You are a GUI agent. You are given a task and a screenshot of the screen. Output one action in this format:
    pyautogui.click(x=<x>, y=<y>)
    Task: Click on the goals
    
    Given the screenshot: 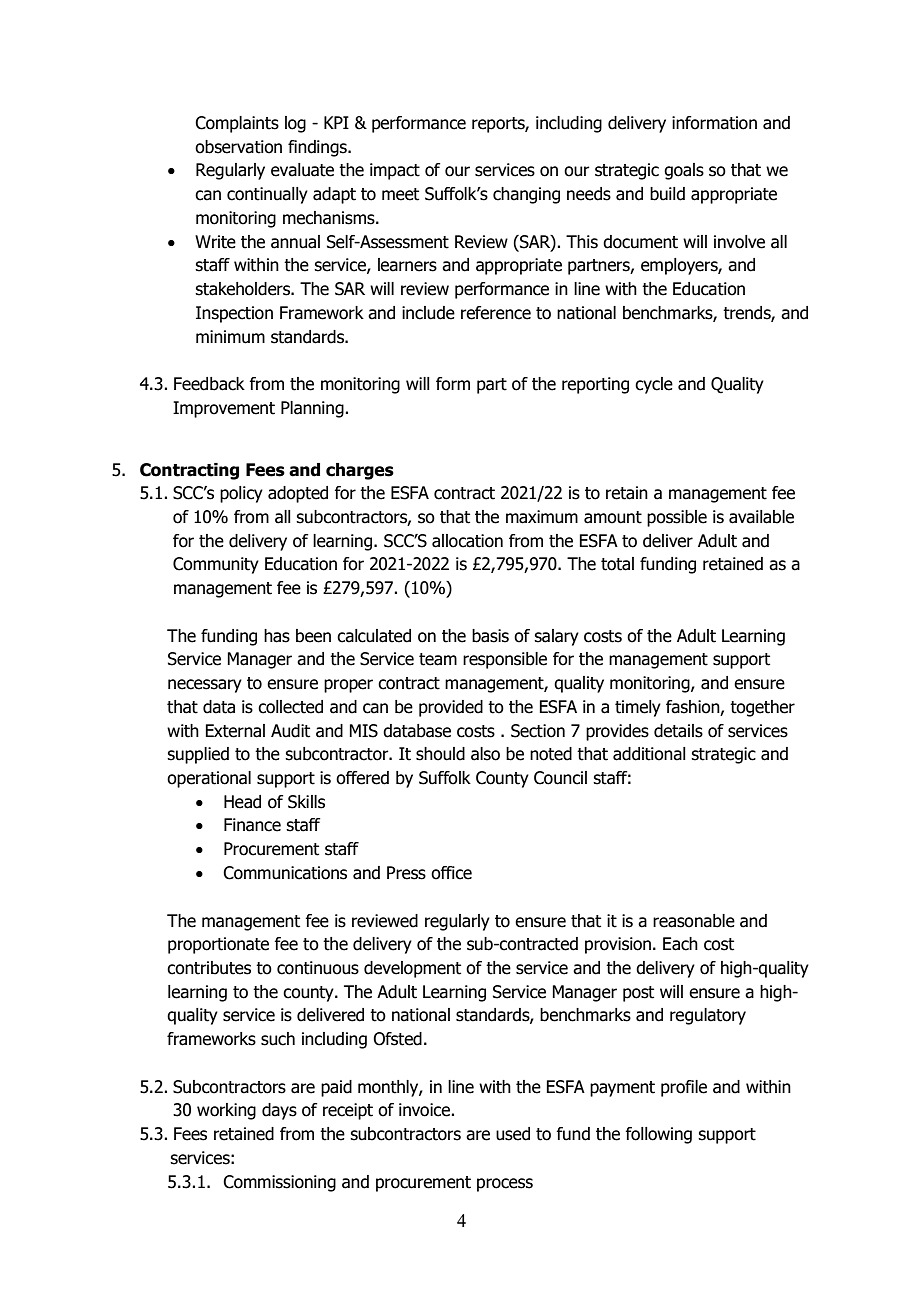 What is the action you would take?
    pyautogui.click(x=684, y=171)
